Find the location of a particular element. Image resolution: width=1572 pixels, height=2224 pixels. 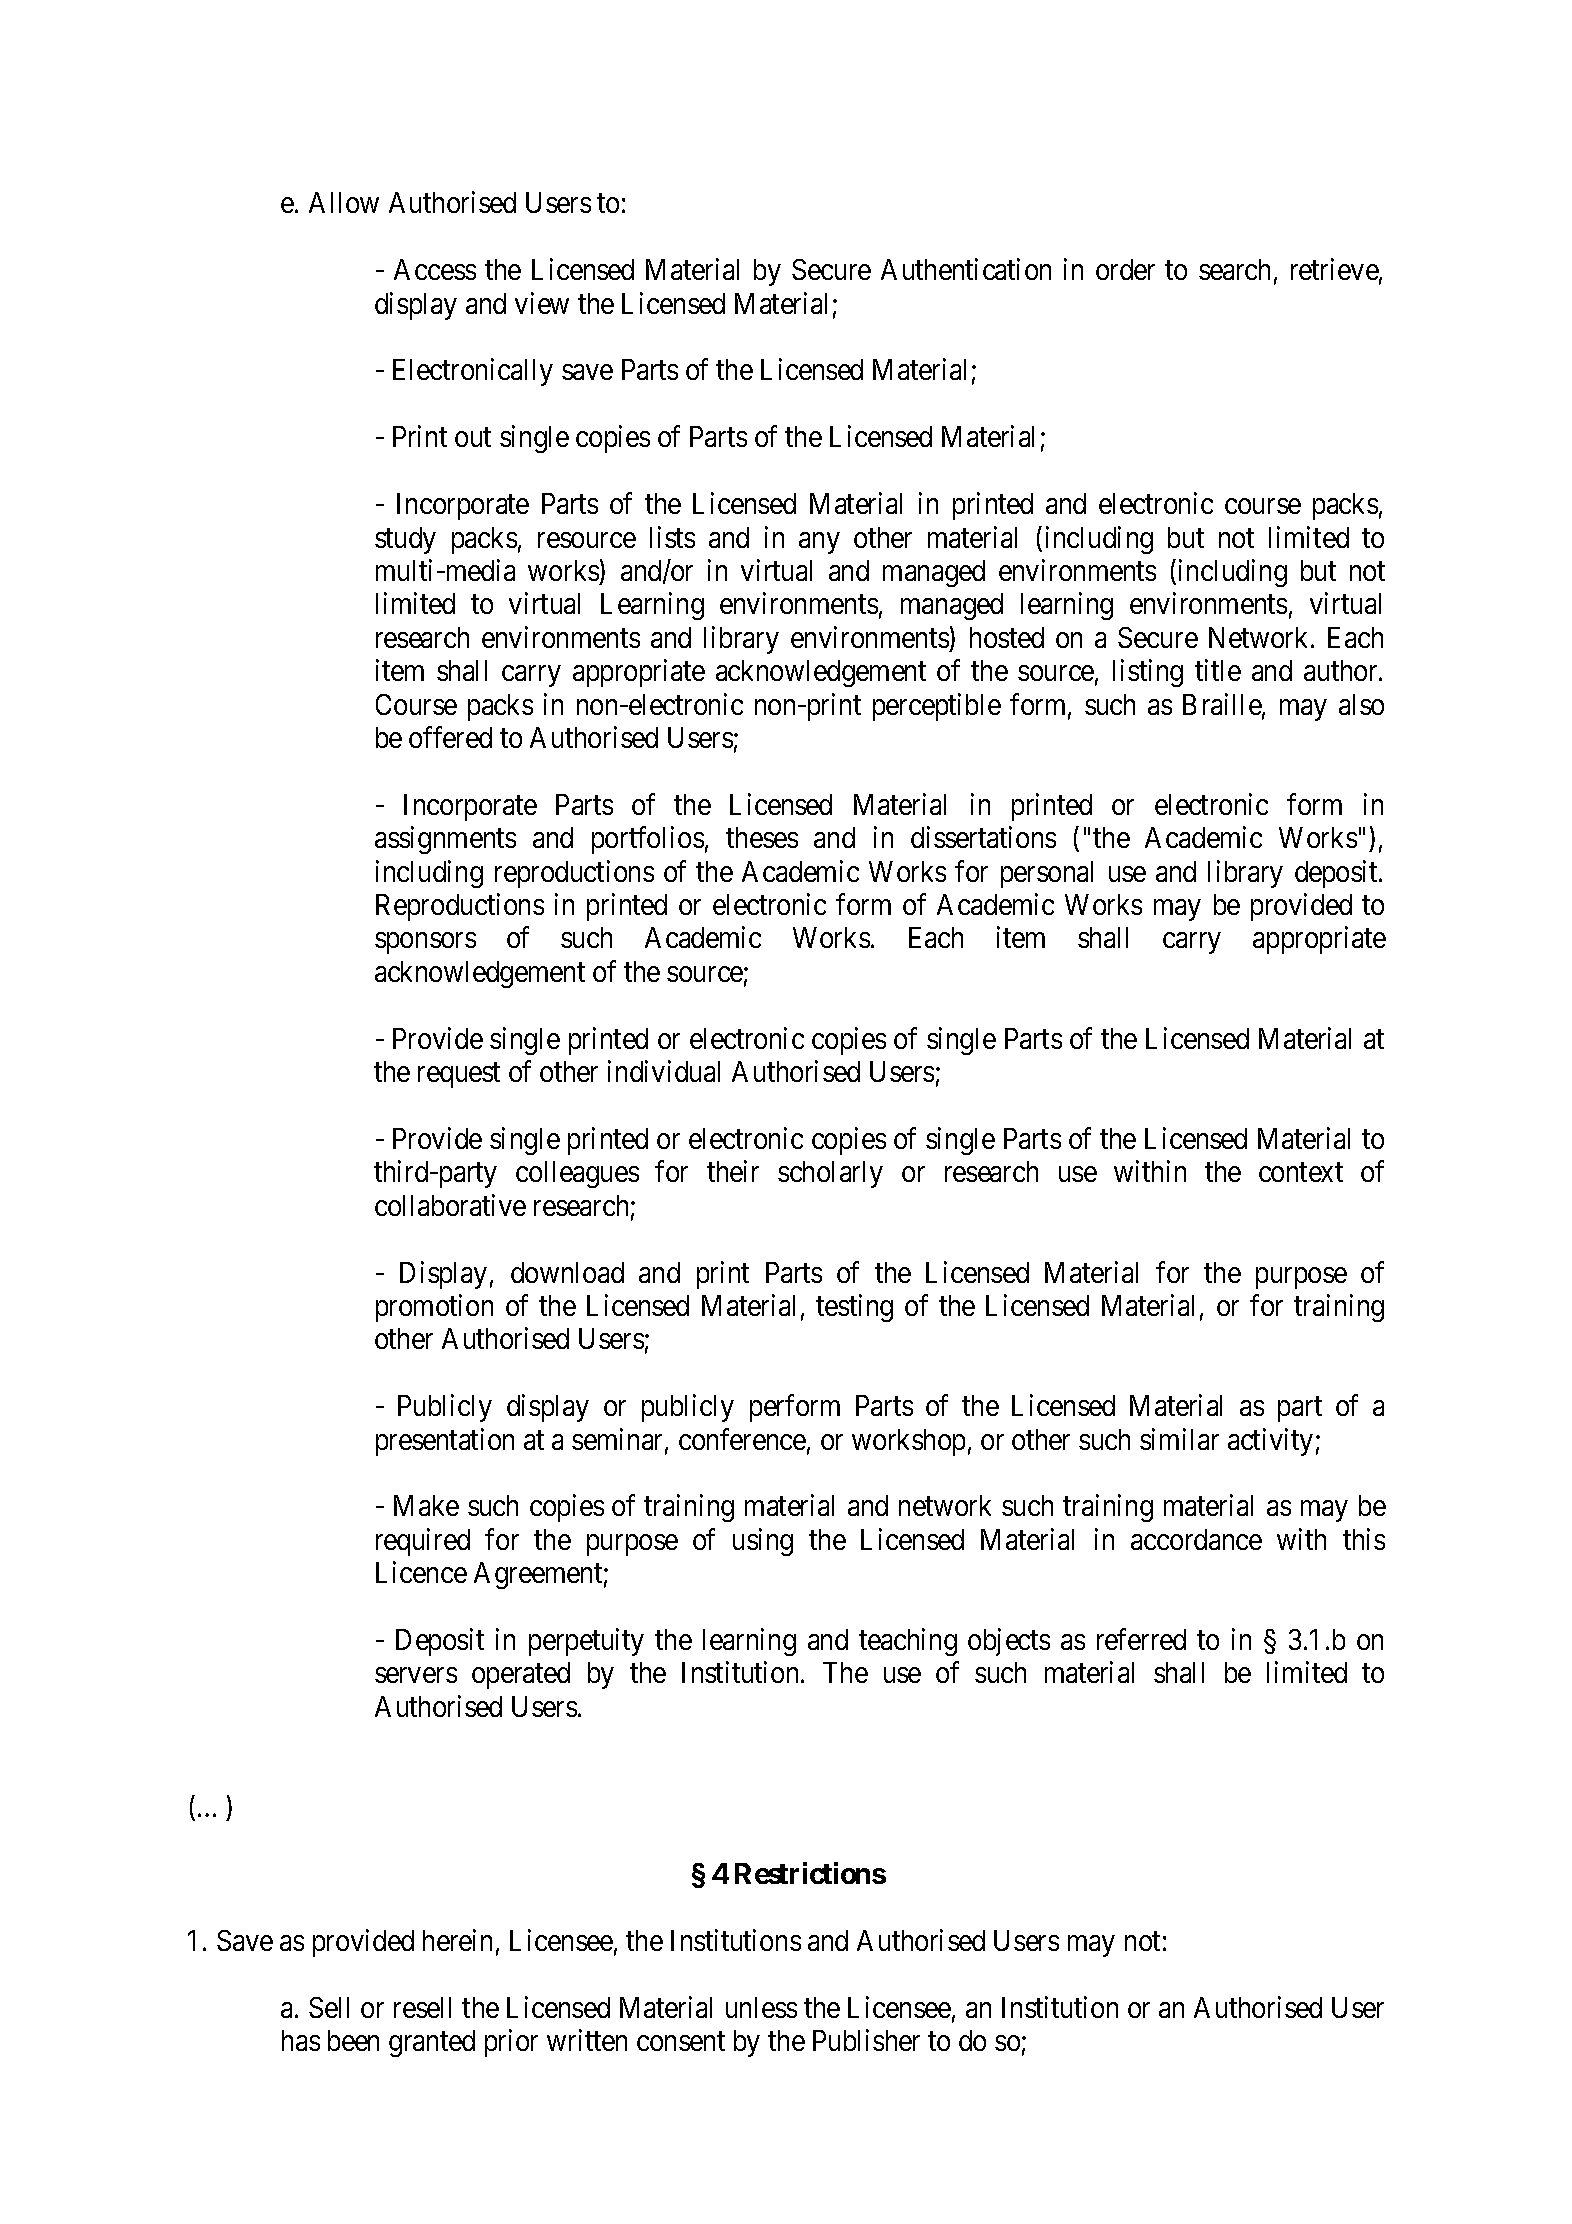

herein is located at coordinates (457, 1940).
